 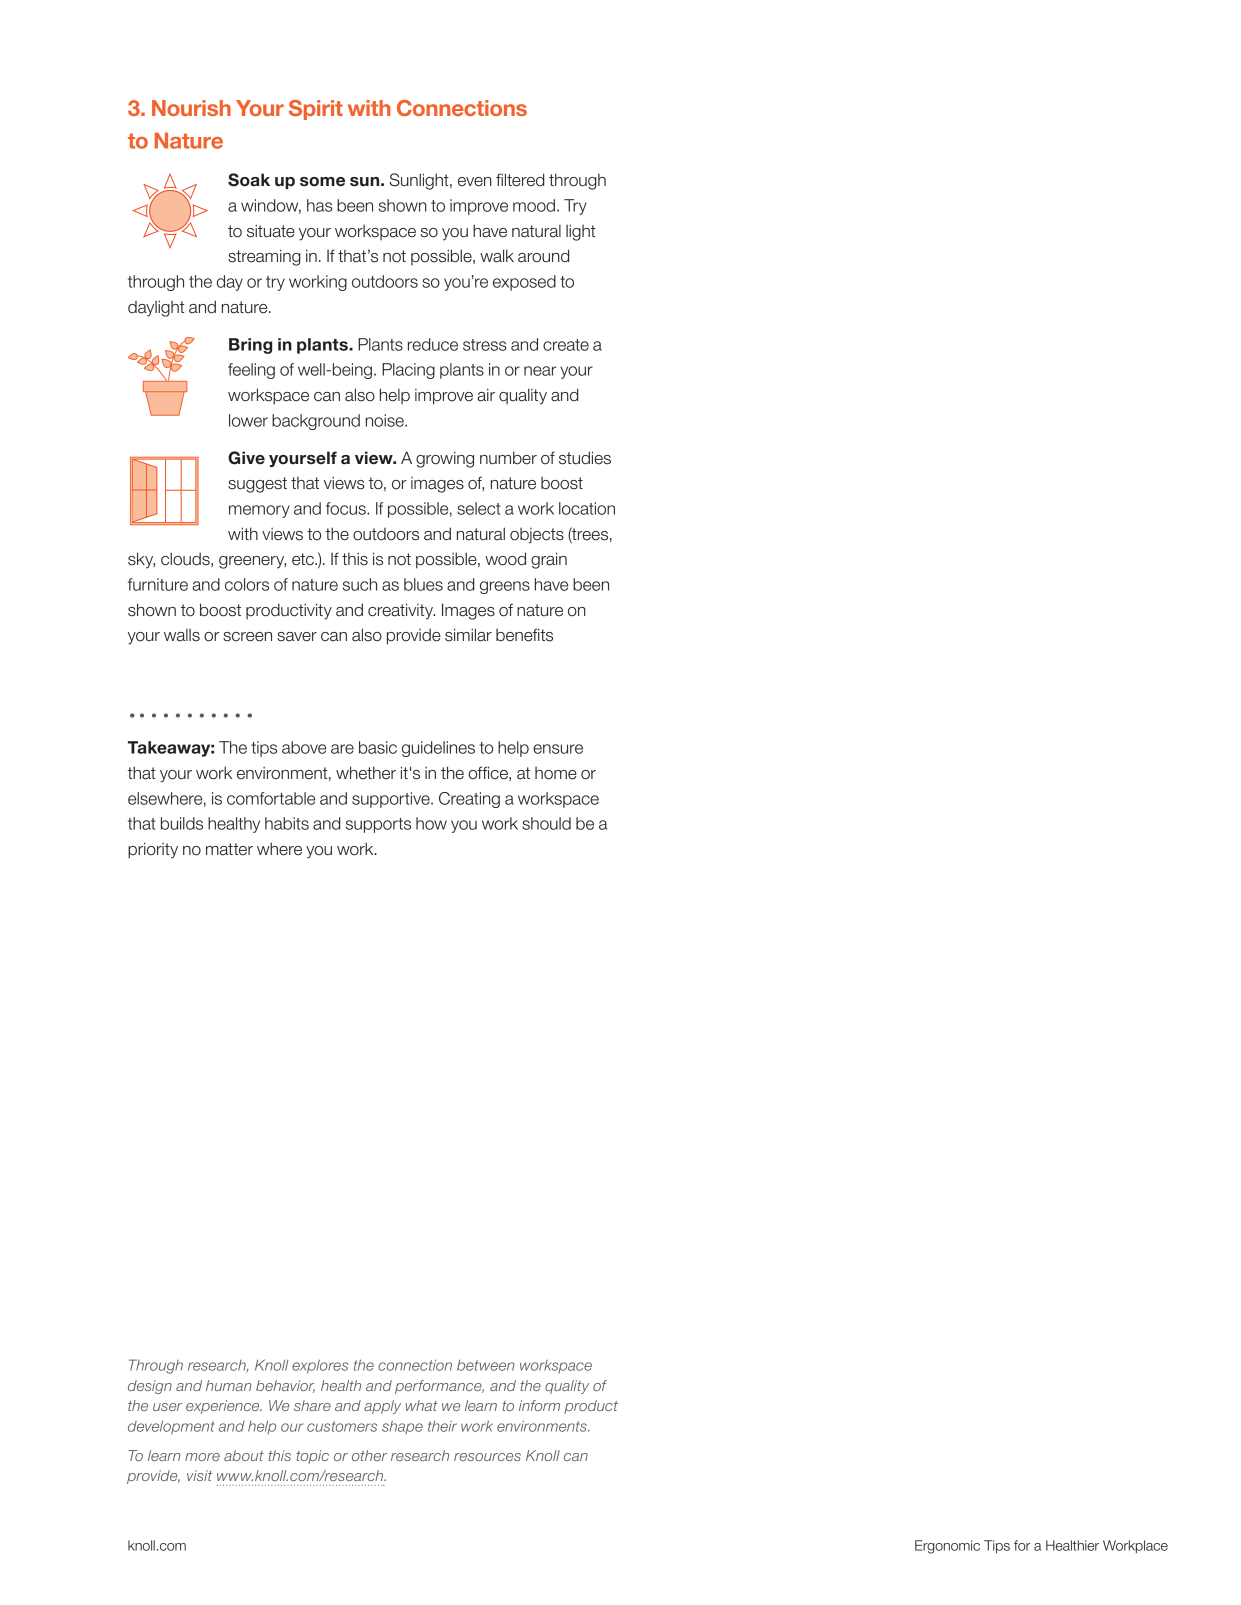 I want to click on visit, so click(x=199, y=1475).
